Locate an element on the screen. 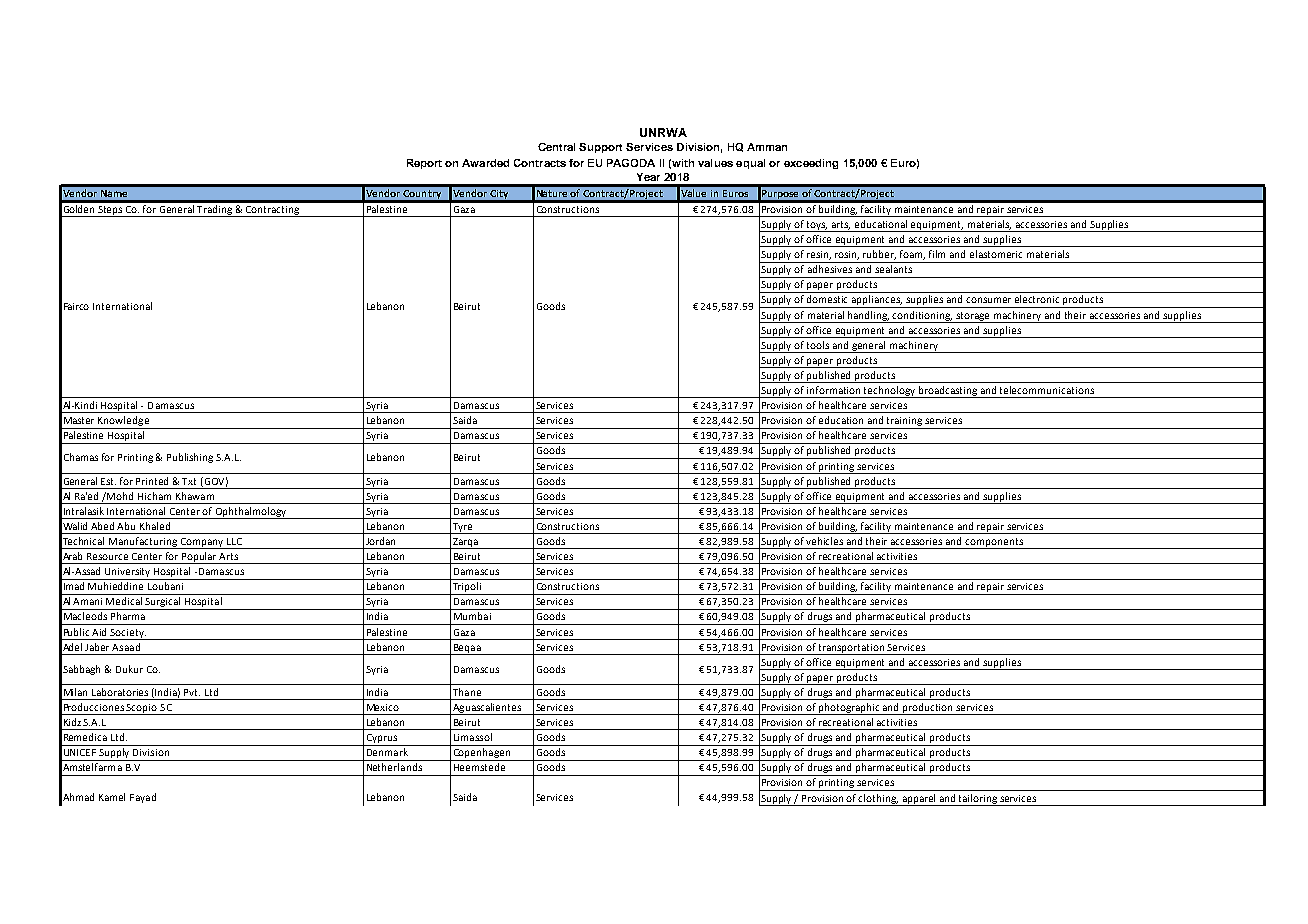 The height and width of the screenshot is (924, 1308). Ophthalmology is located at coordinates (251, 513).
